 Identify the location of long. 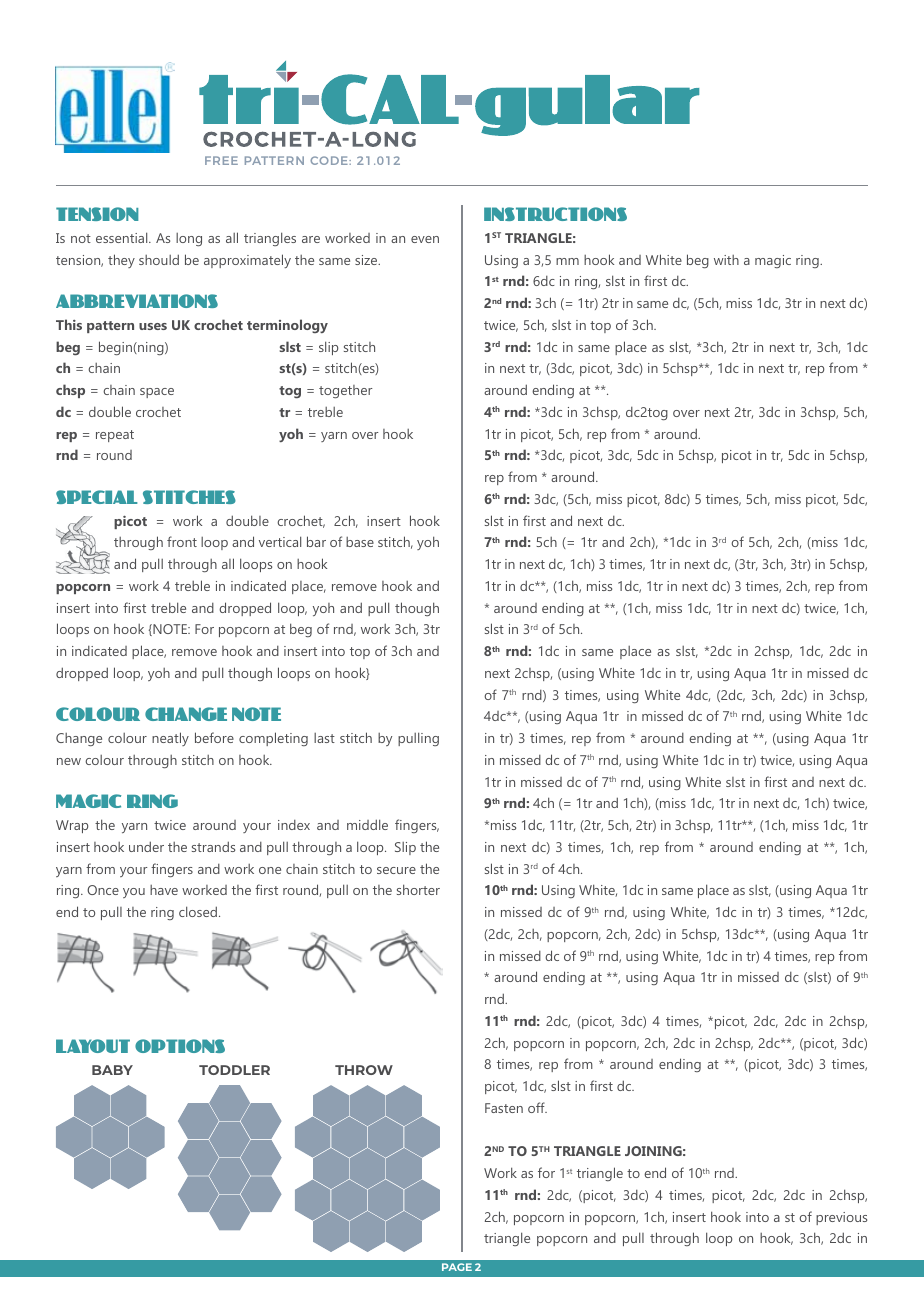
(189, 239).
